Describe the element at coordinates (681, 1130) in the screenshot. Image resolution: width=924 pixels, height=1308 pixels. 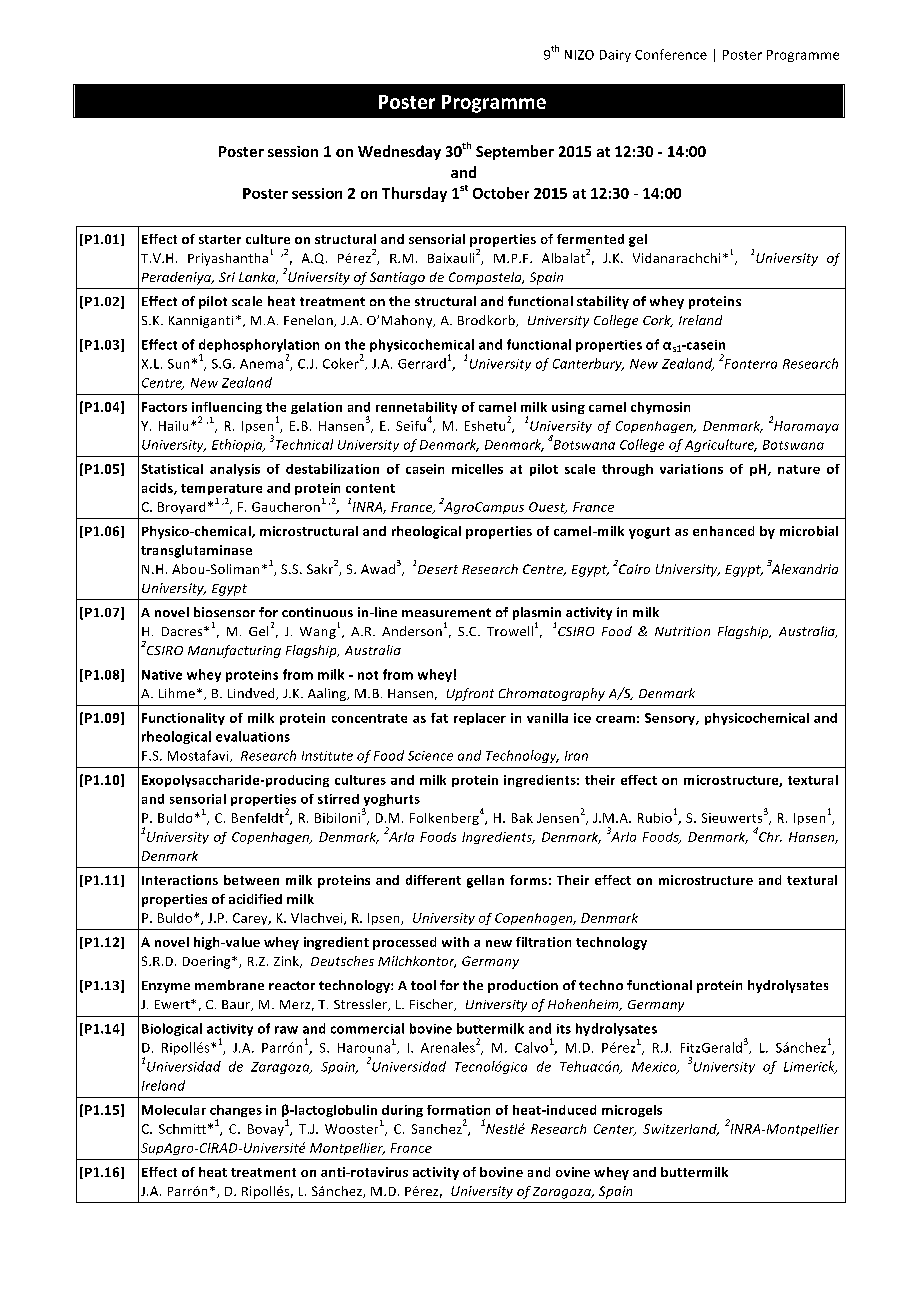
I see `Switzerland` at that location.
